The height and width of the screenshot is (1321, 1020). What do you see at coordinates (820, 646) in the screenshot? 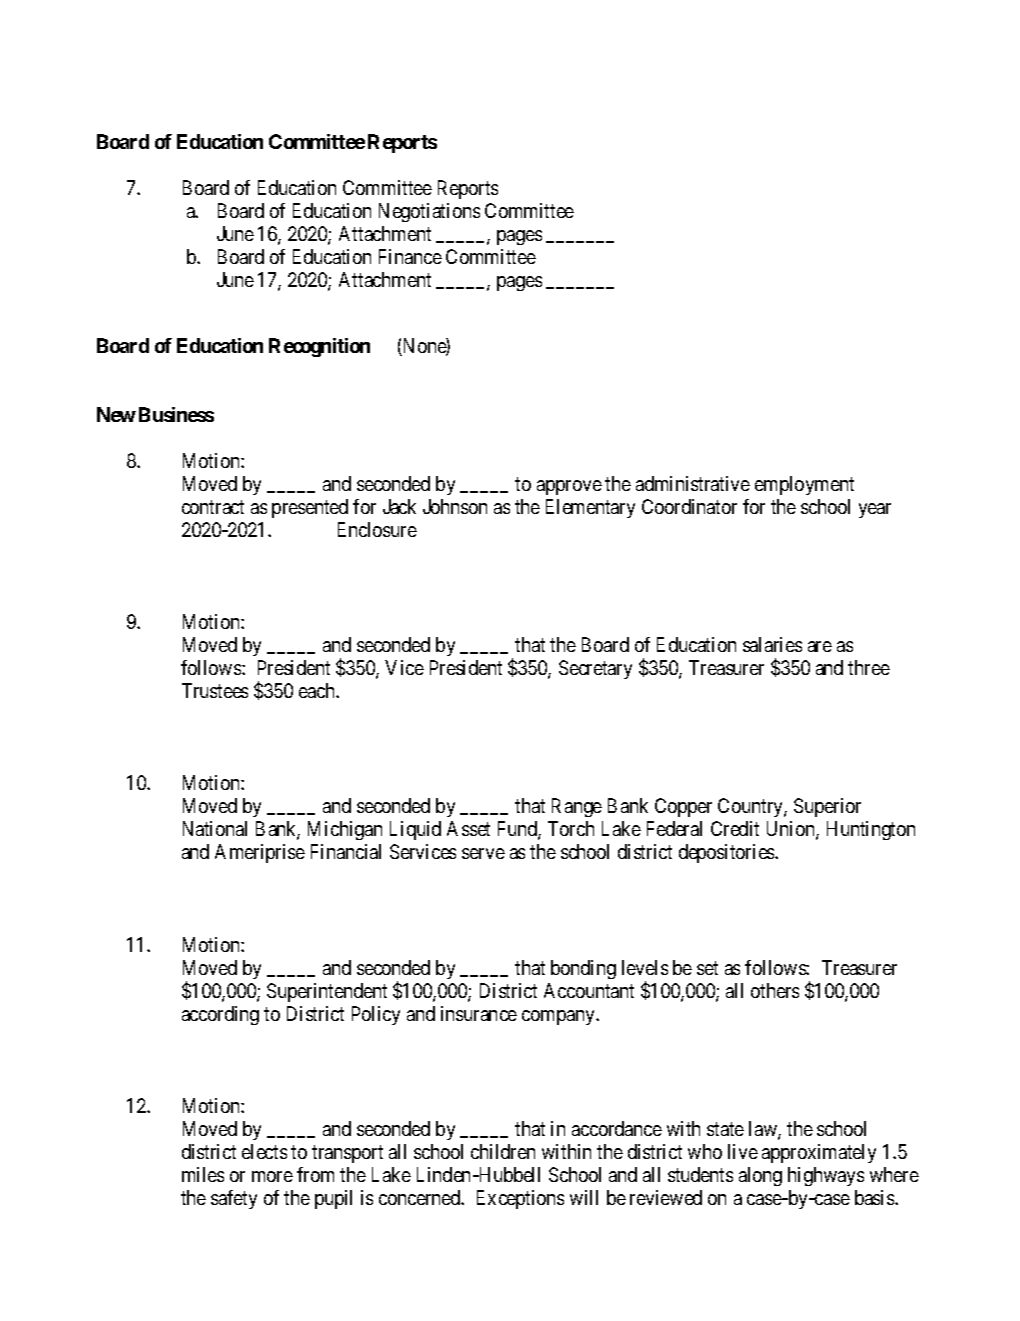
I see `are` at bounding box center [820, 646].
